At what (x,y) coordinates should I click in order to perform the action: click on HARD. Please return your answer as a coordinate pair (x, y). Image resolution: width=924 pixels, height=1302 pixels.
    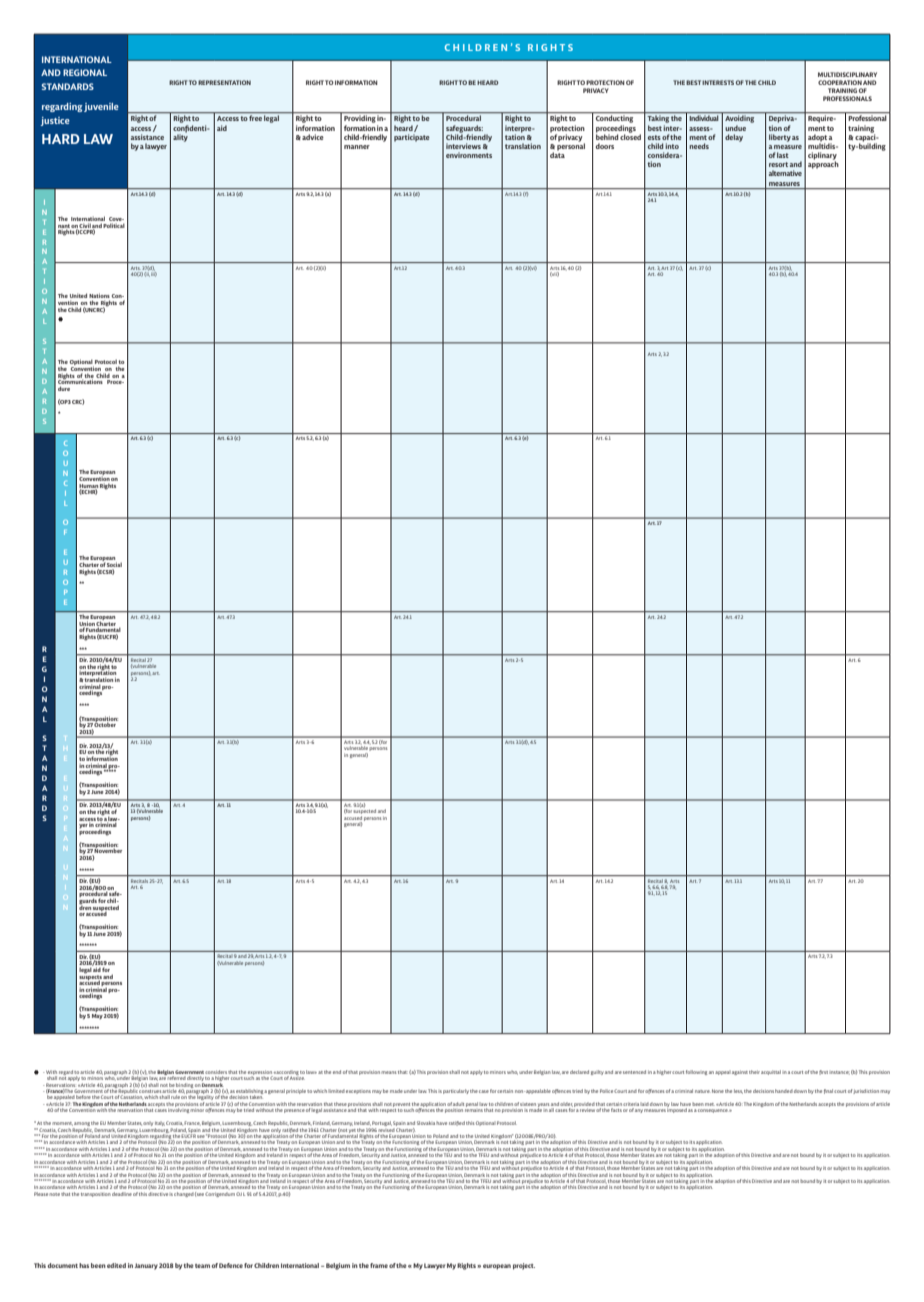
    Looking at the image, I should click on (61, 139).
